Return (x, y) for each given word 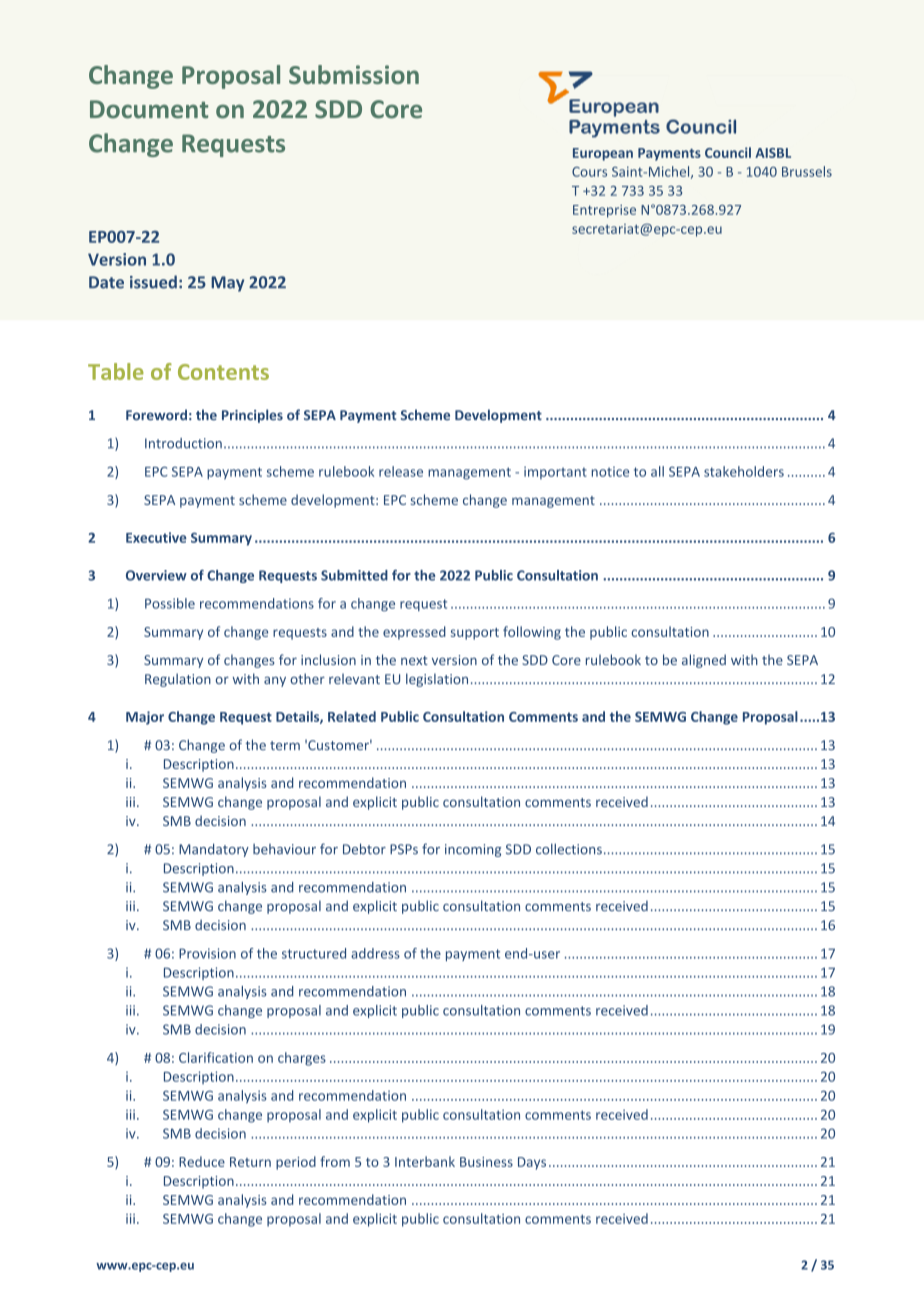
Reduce (202, 1161)
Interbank (425, 1161)
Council (728, 152)
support (475, 634)
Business (486, 1162)
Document (149, 109)
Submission (354, 74)
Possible (170, 603)
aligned (704, 661)
